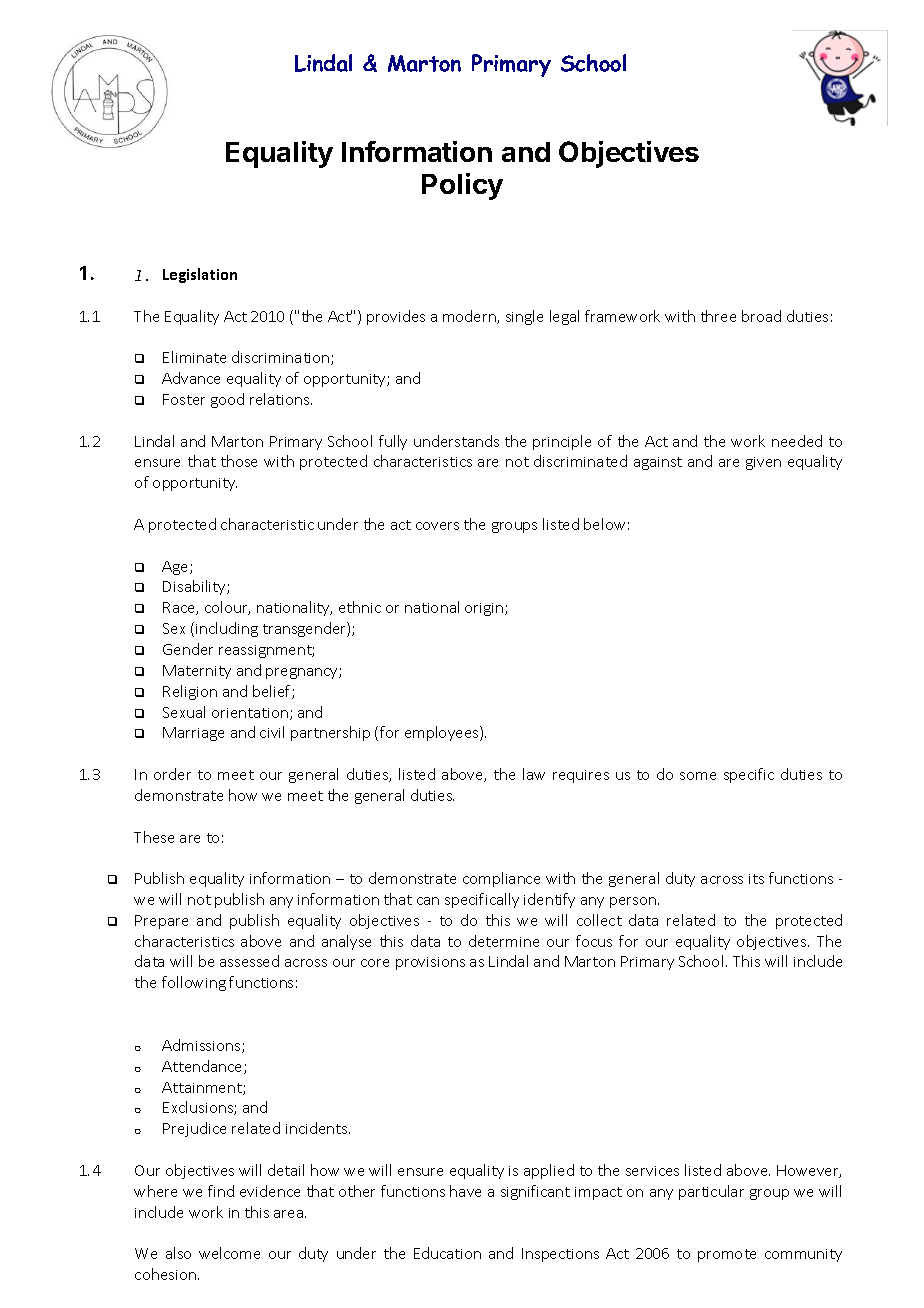 Image resolution: width=924 pixels, height=1308 pixels. I want to click on Policy, so click(462, 186).
